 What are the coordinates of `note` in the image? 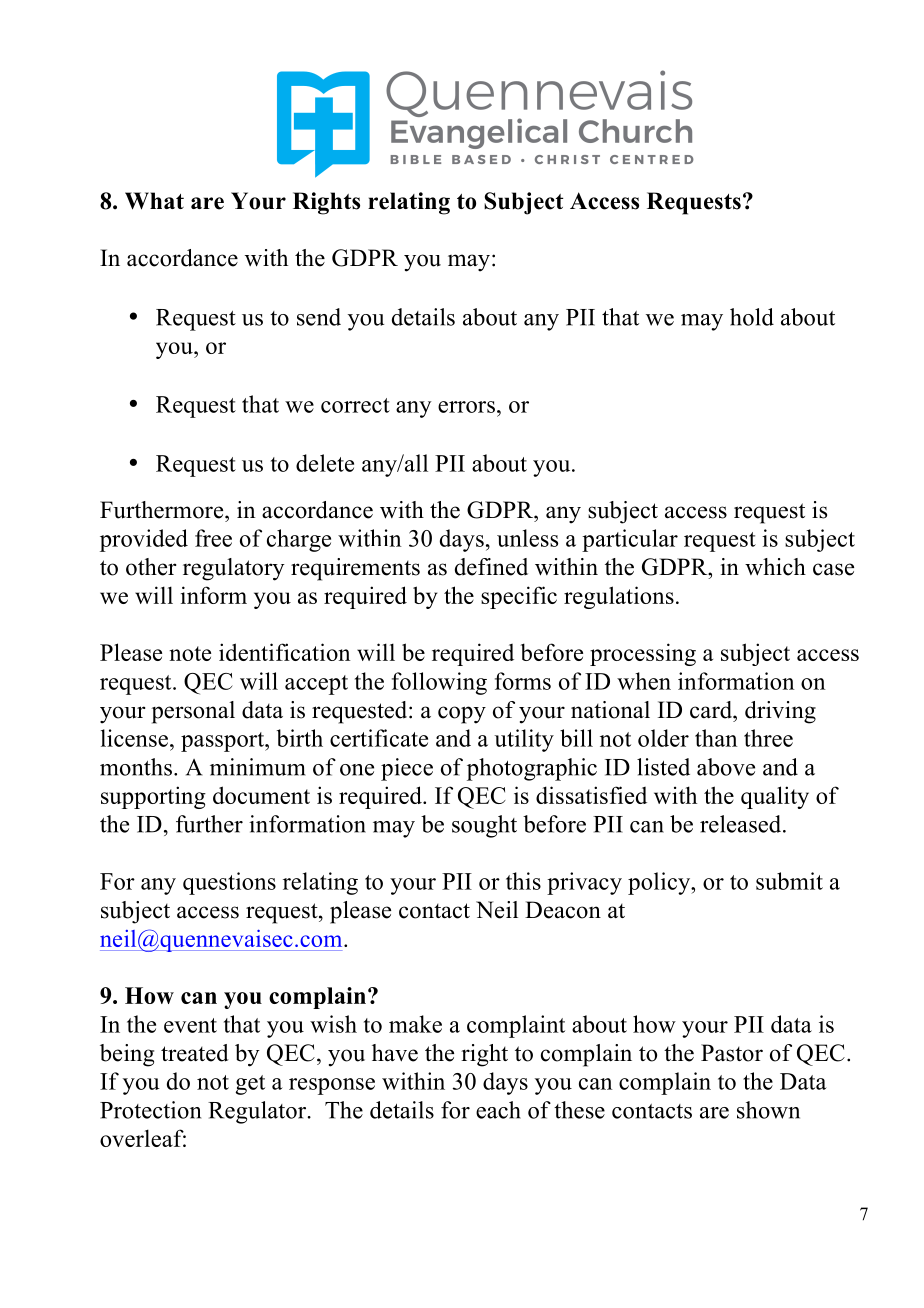 It's located at (190, 653).
